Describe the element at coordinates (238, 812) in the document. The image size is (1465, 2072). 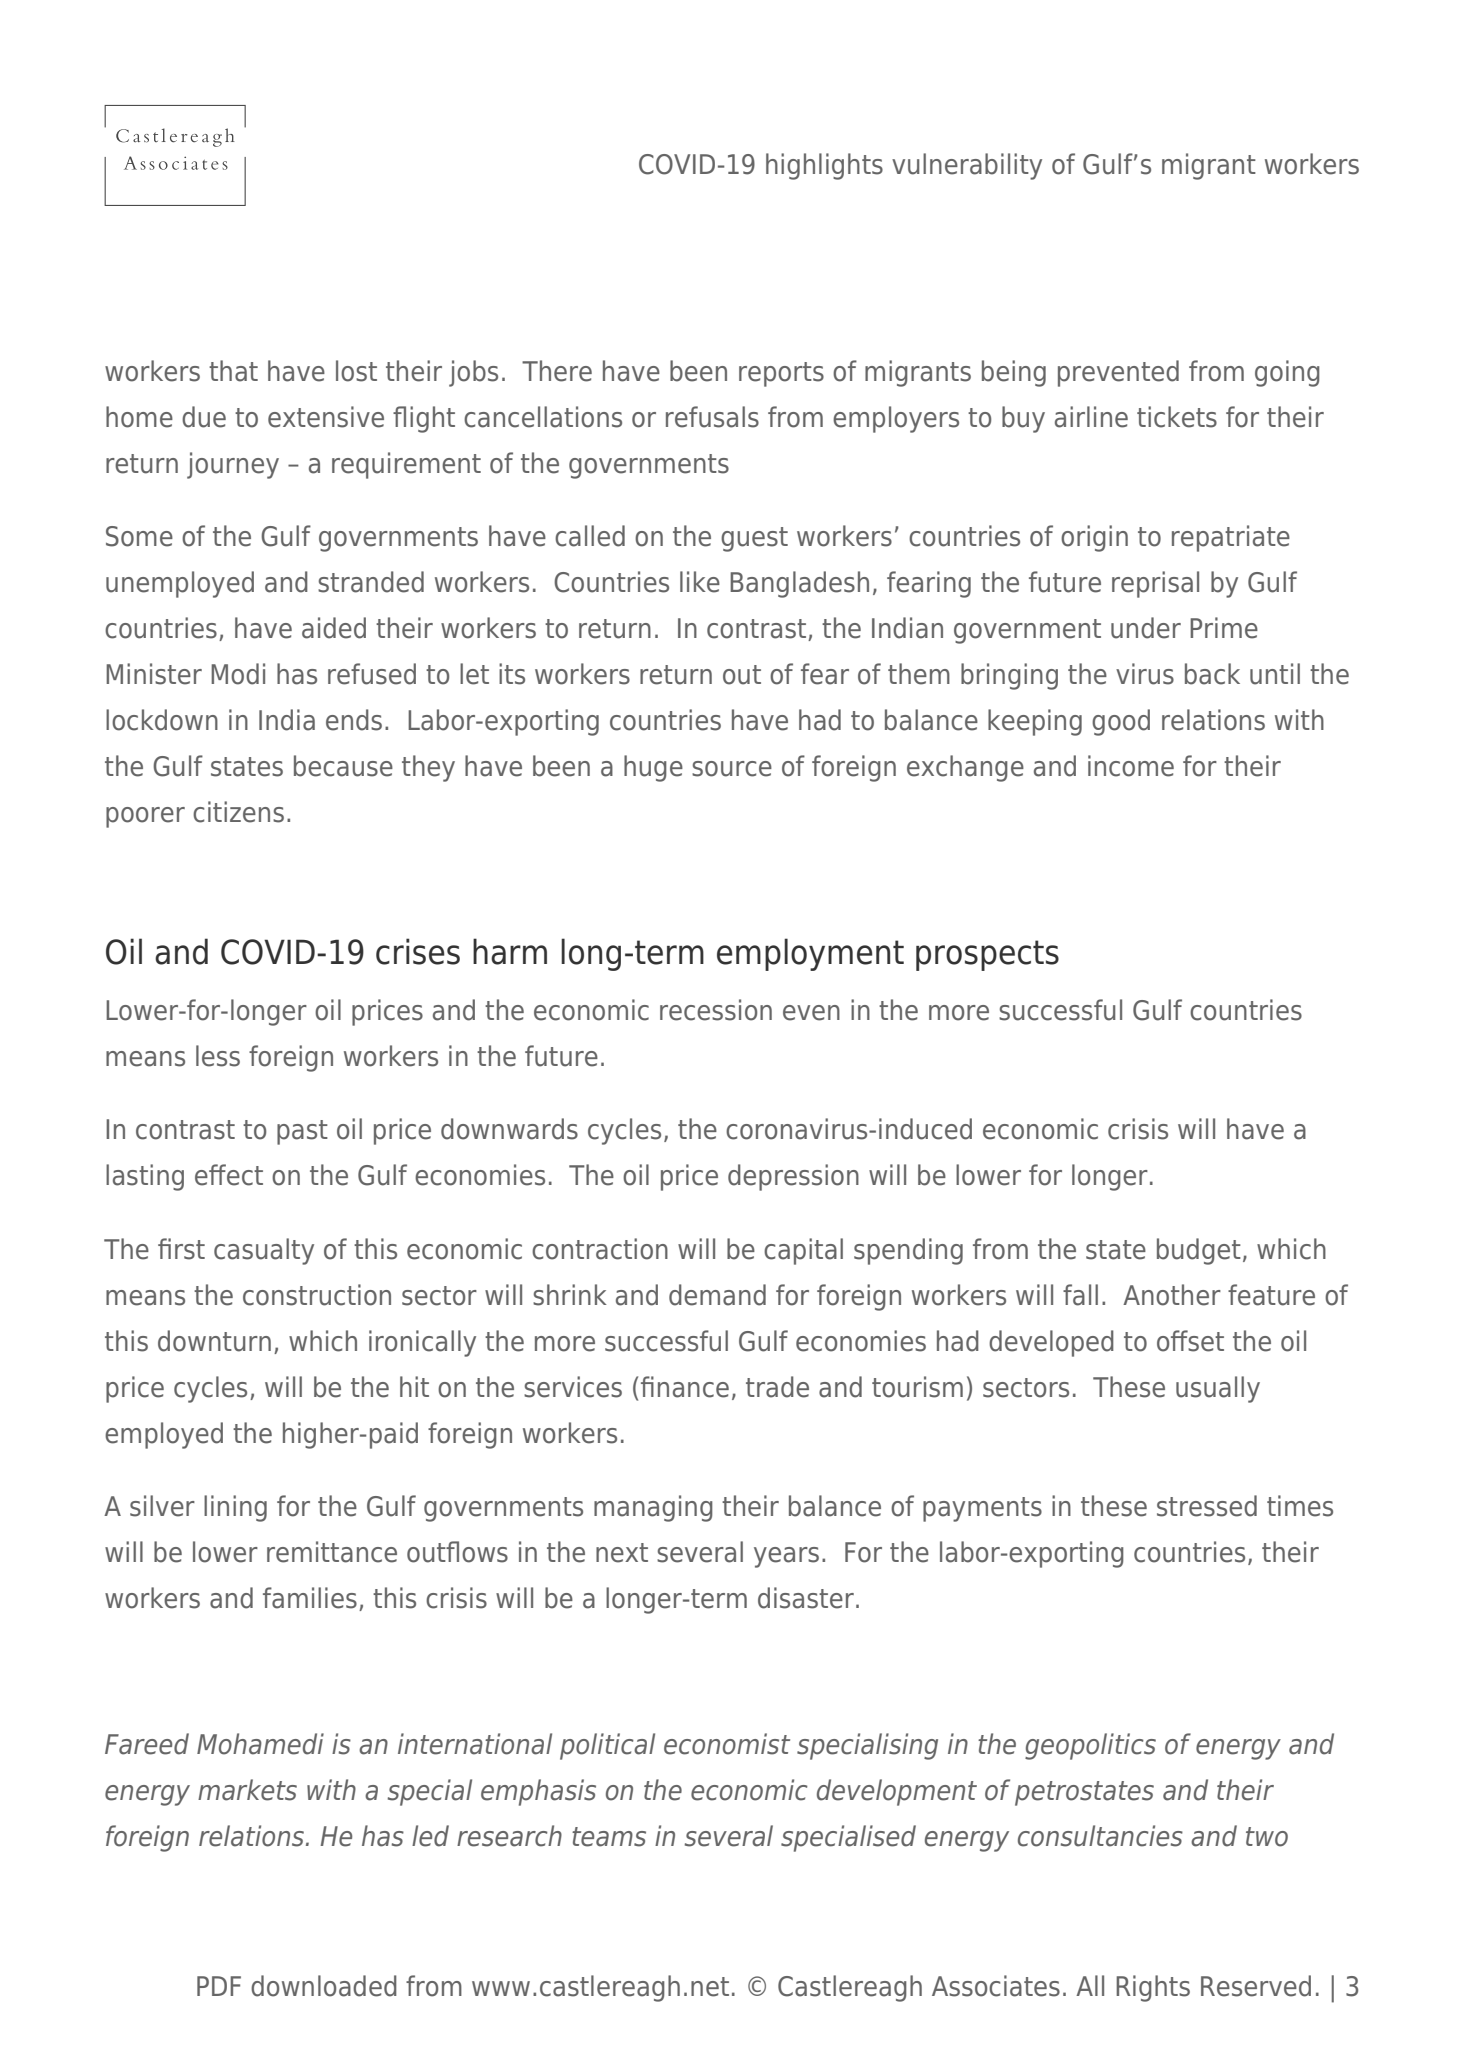
I see `citizens` at that location.
